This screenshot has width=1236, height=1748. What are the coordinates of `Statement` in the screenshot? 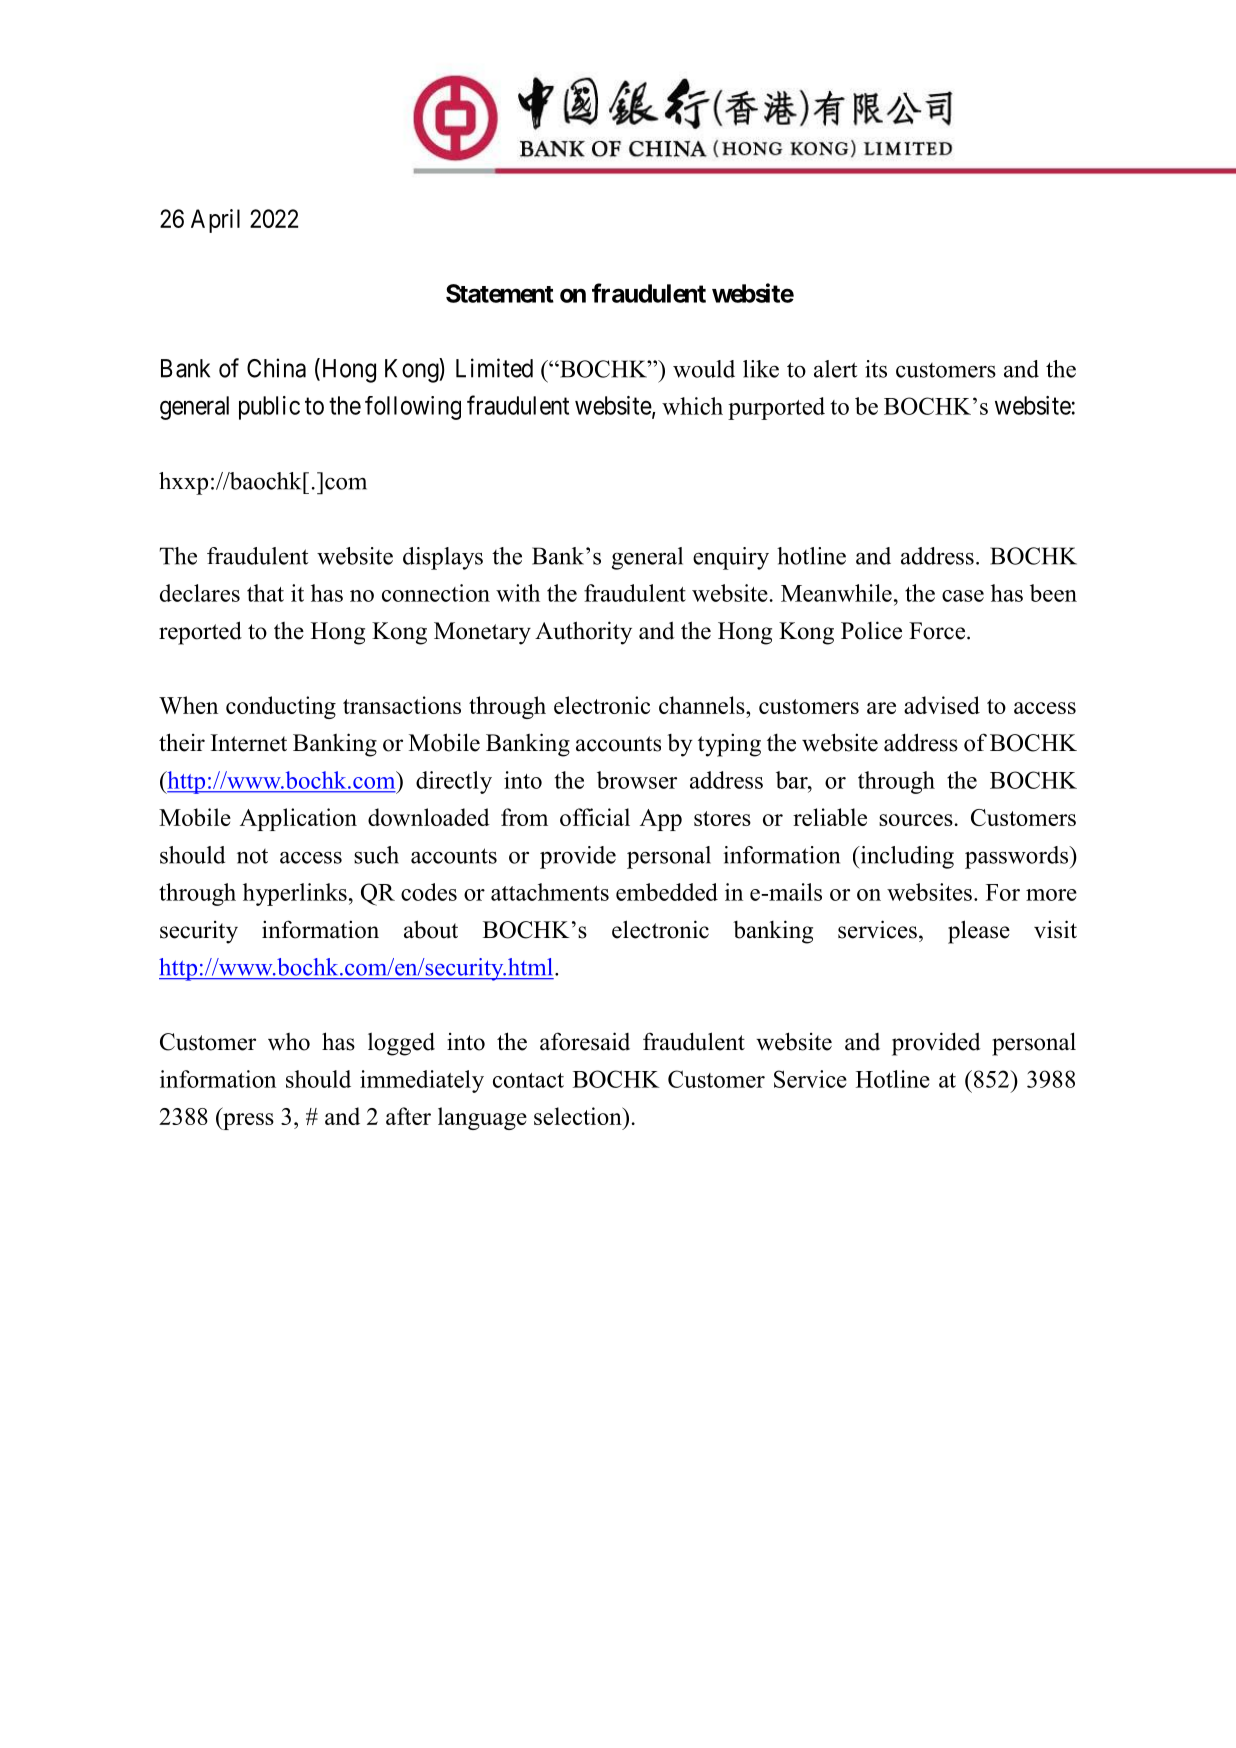 It's located at (500, 293).
